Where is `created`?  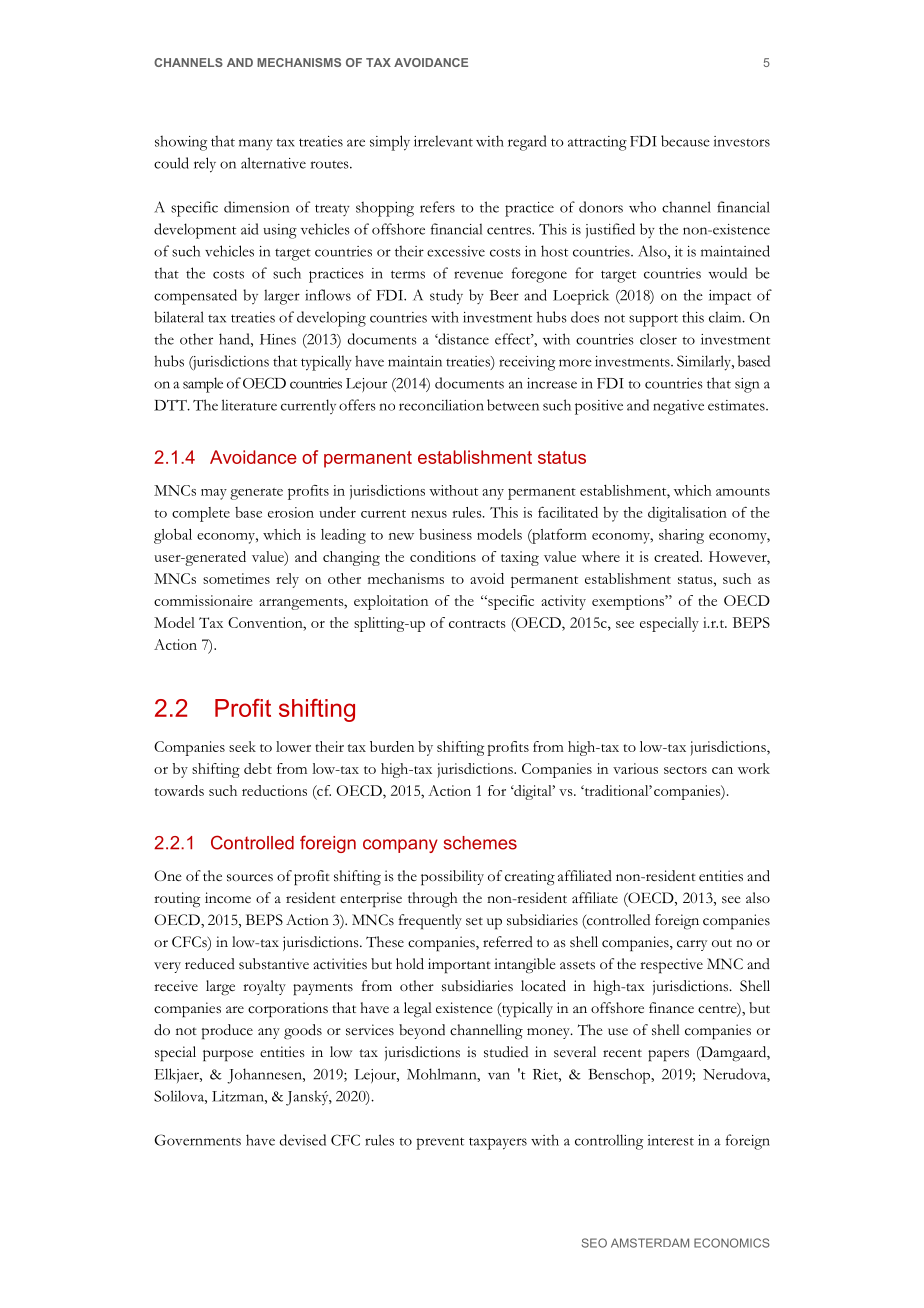
created is located at coordinates (678, 556).
